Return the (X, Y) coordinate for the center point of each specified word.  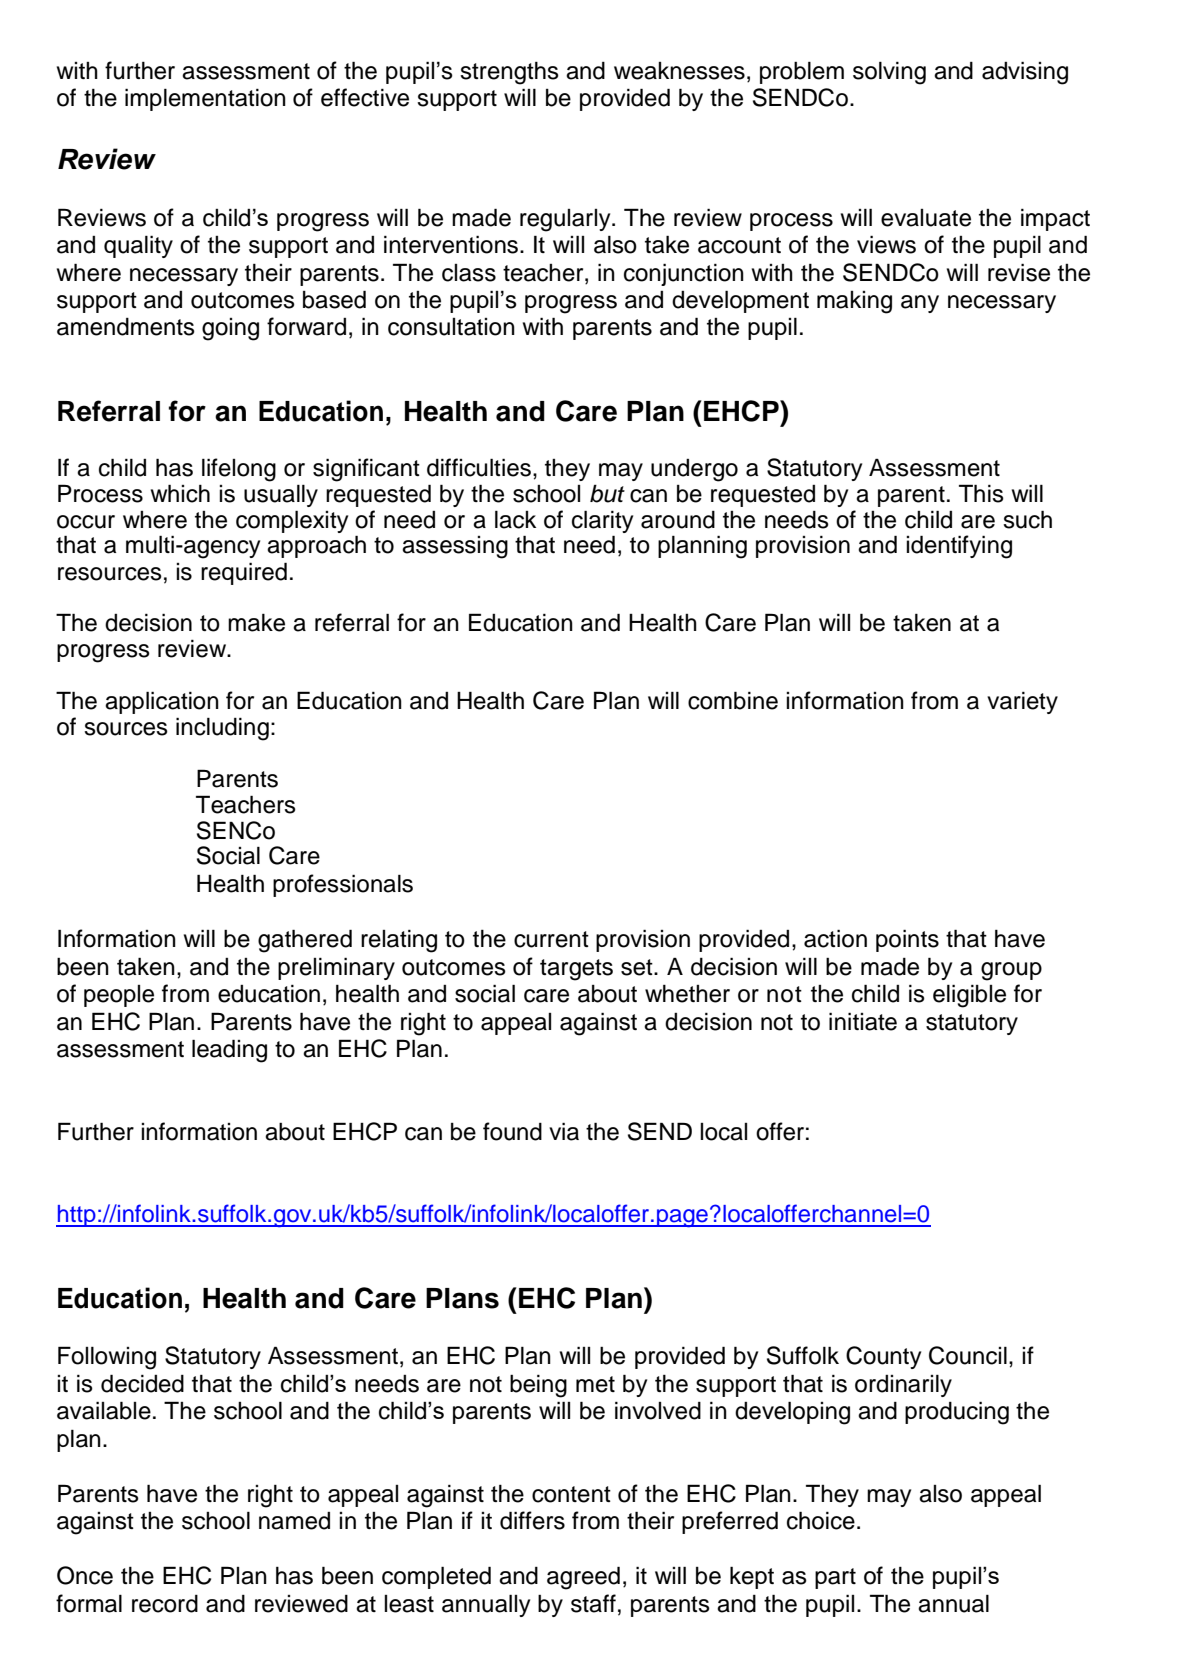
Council (968, 1355)
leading (229, 1051)
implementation (205, 99)
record (165, 1604)
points (907, 940)
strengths (509, 73)
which (180, 493)
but (607, 493)
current (551, 939)
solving (889, 73)
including (222, 729)
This (981, 493)
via (564, 1131)
